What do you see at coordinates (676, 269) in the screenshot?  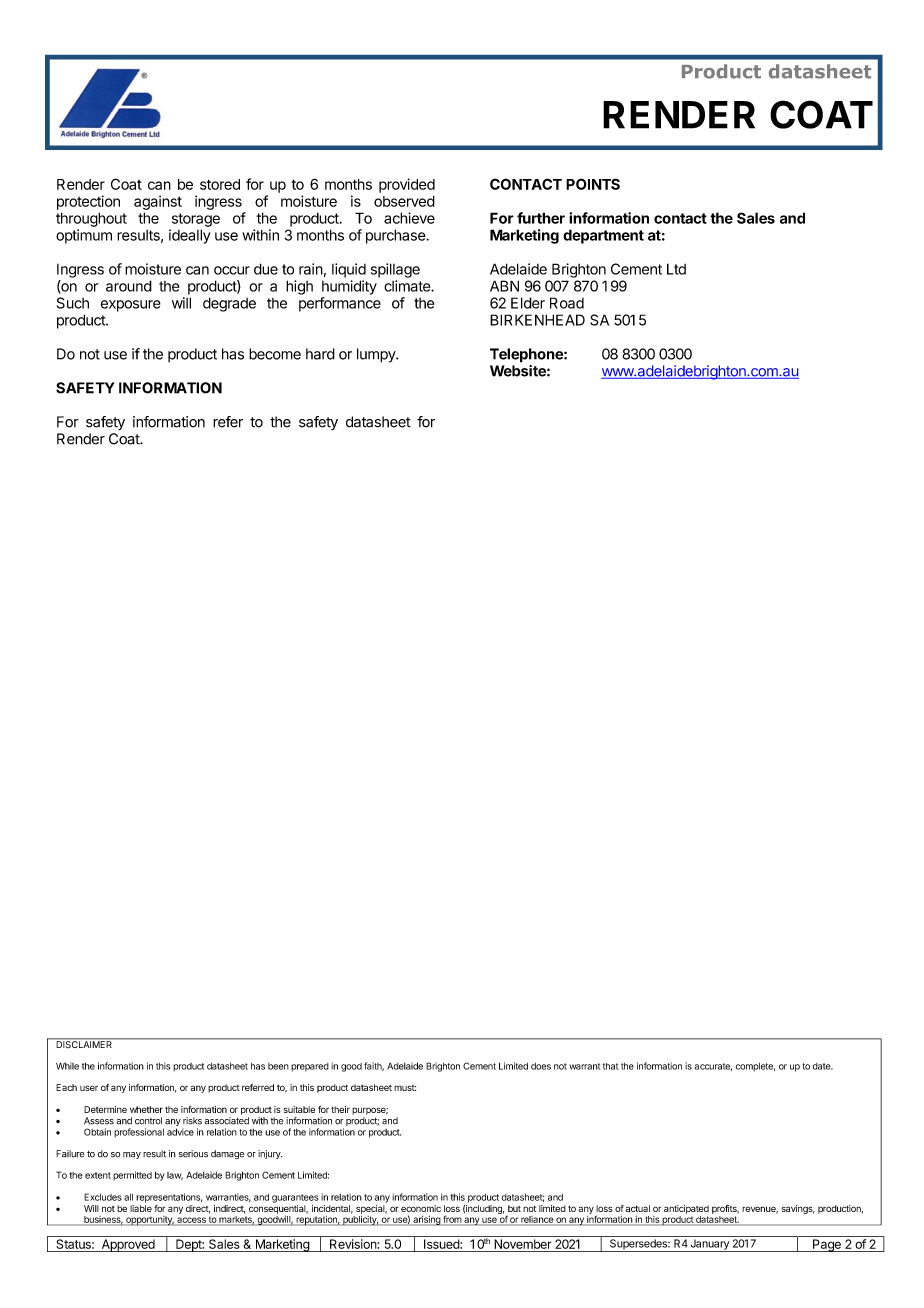 I see `Ltd` at bounding box center [676, 269].
